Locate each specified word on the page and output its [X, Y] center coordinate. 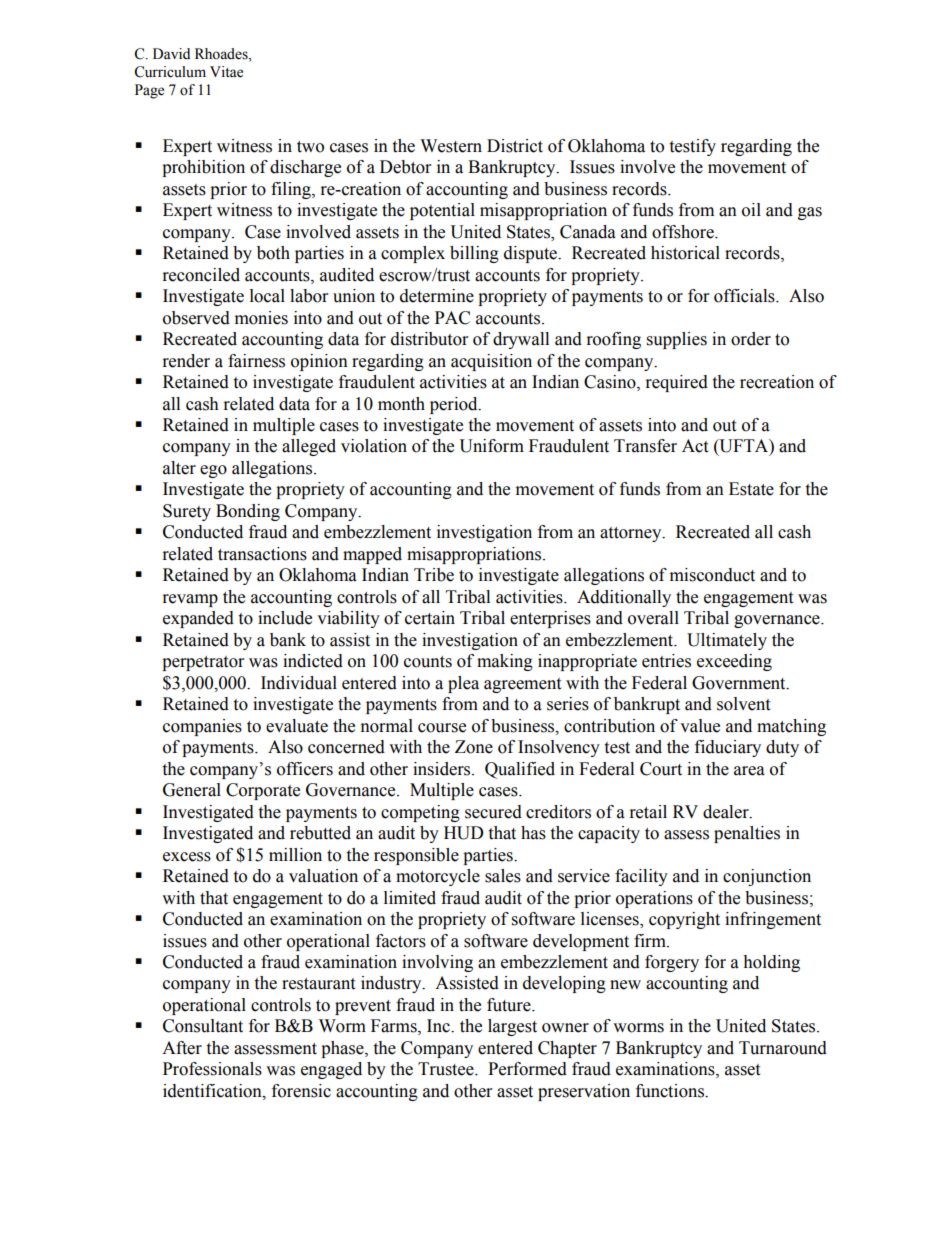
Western [451, 146]
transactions [262, 554]
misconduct [712, 575]
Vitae [226, 72]
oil [751, 210]
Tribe [434, 575]
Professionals [212, 1069]
